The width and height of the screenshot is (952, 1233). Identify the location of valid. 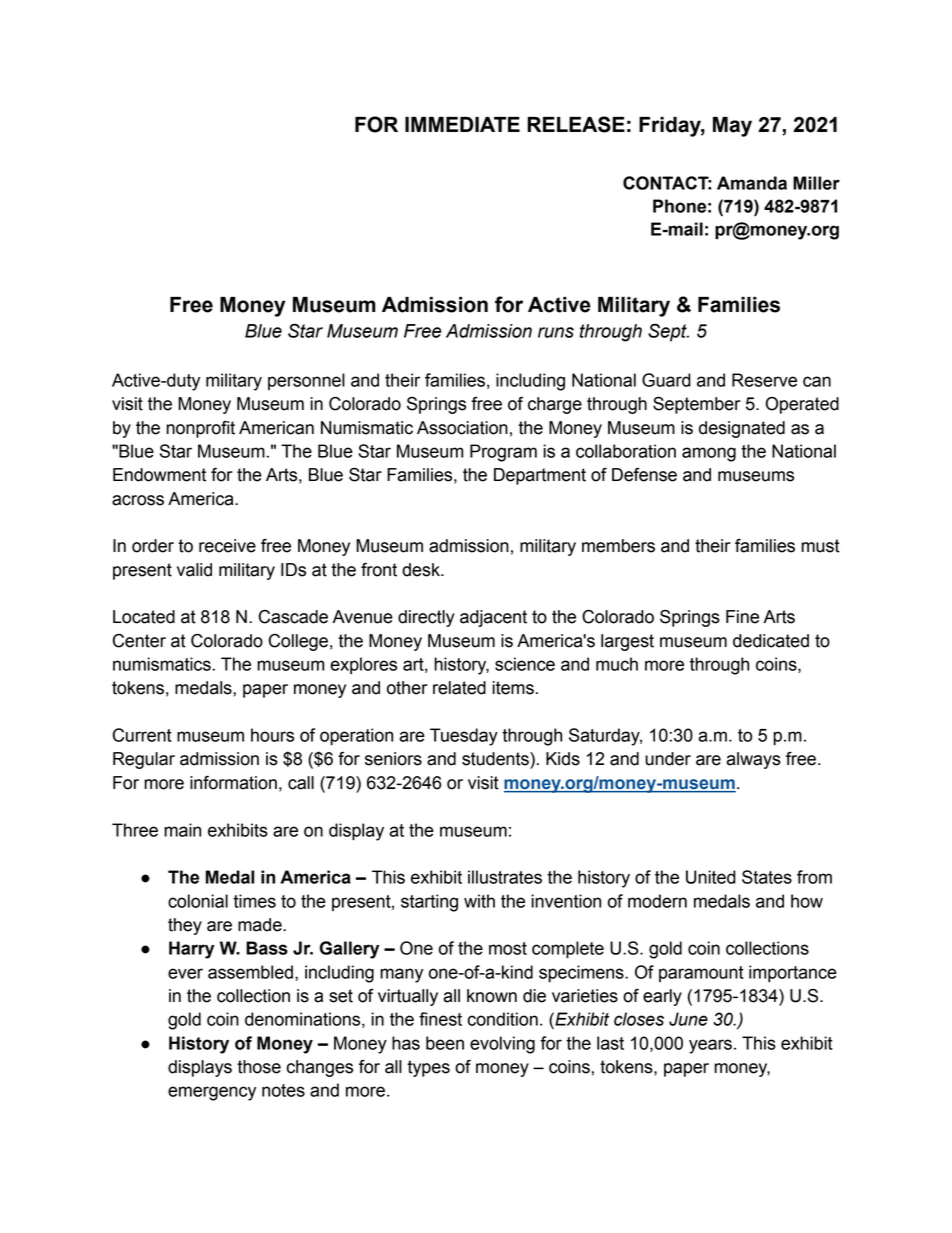
(194, 570).
